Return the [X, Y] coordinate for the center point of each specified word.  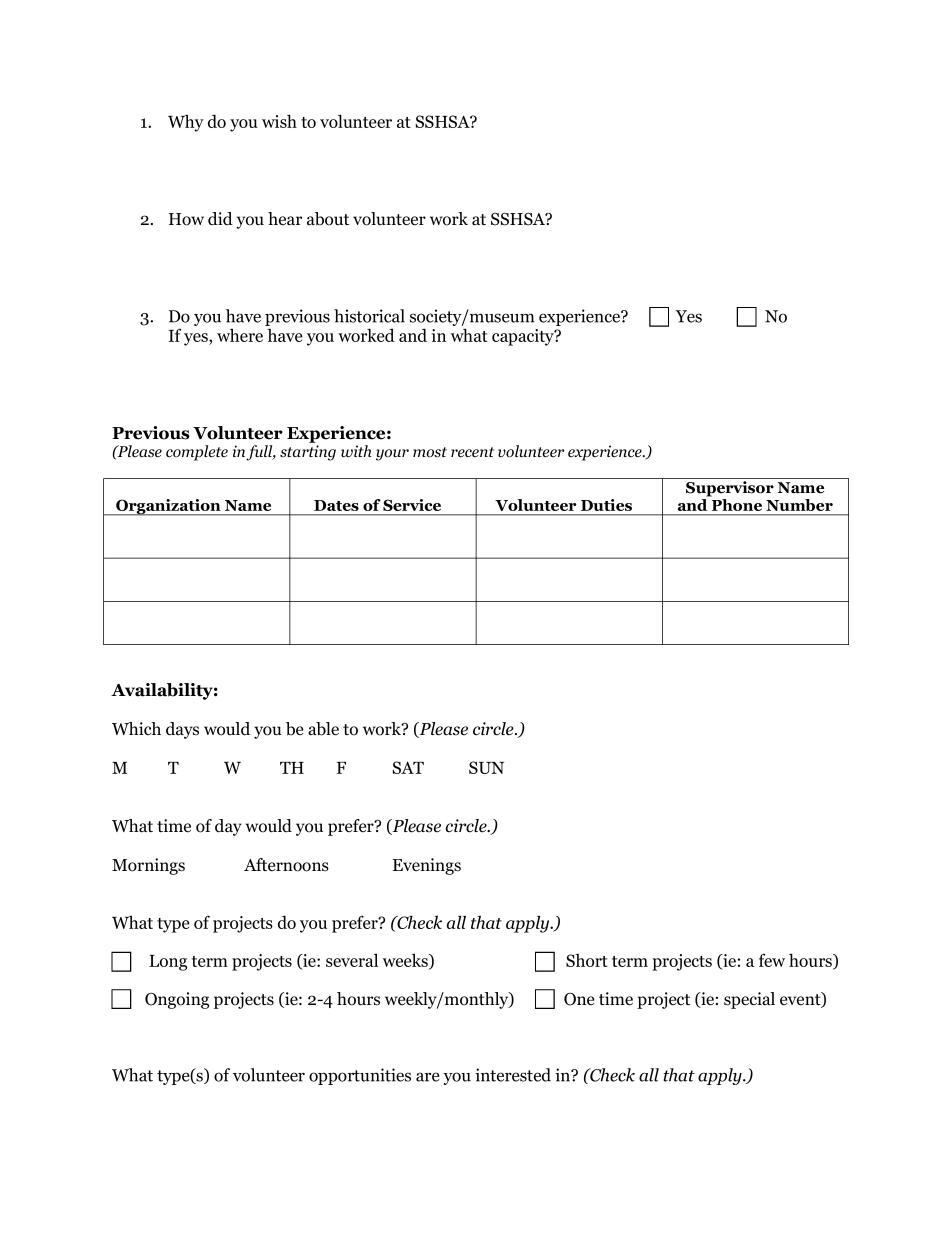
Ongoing [177, 1000]
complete [197, 453]
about [328, 219]
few [772, 960]
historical [369, 316]
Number [799, 505]
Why [186, 123]
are [428, 1077]
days [182, 730]
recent [472, 452]
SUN [486, 767]
